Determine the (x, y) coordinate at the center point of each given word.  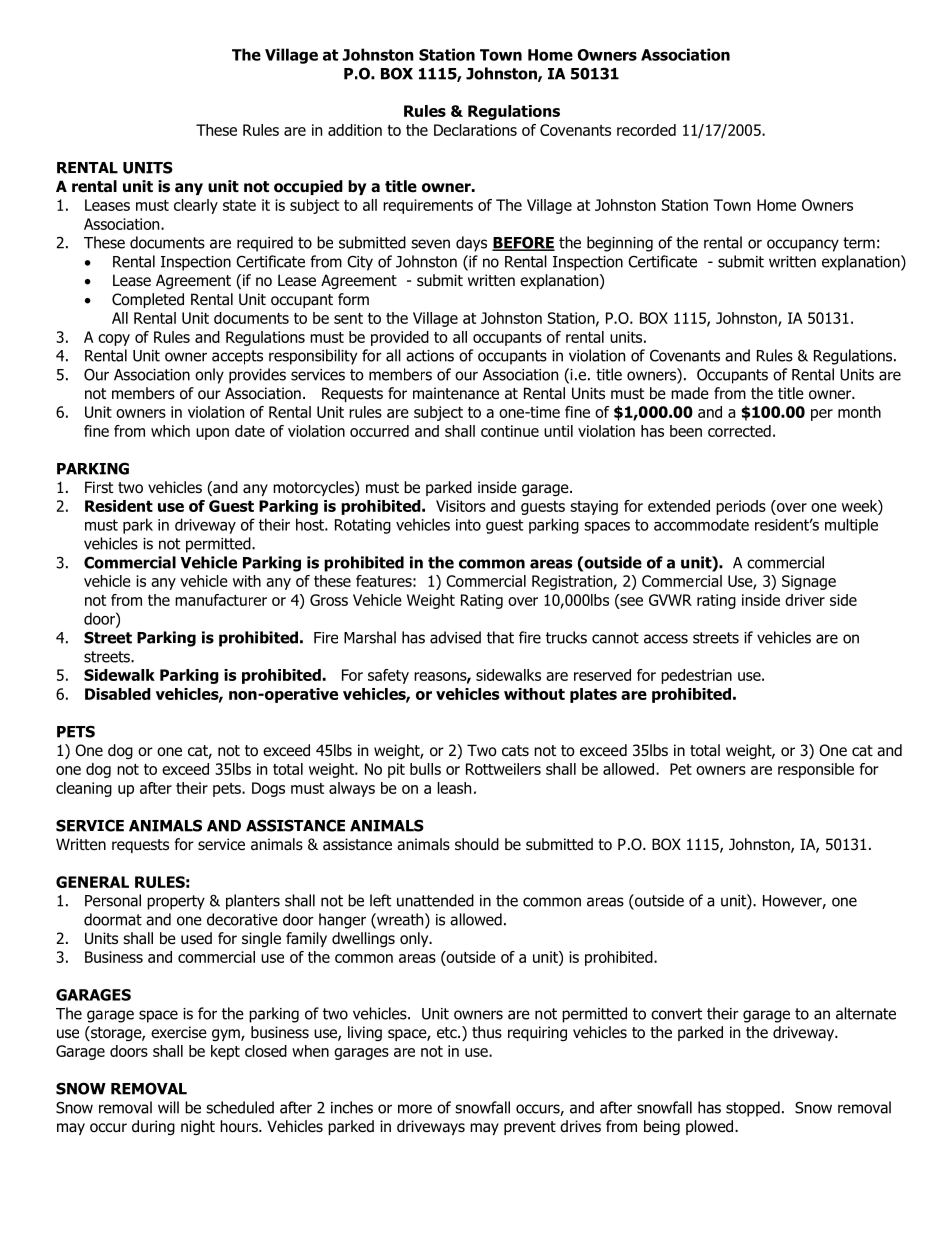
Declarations (475, 130)
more (415, 1109)
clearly (196, 206)
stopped (753, 1109)
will (168, 1107)
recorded (646, 130)
